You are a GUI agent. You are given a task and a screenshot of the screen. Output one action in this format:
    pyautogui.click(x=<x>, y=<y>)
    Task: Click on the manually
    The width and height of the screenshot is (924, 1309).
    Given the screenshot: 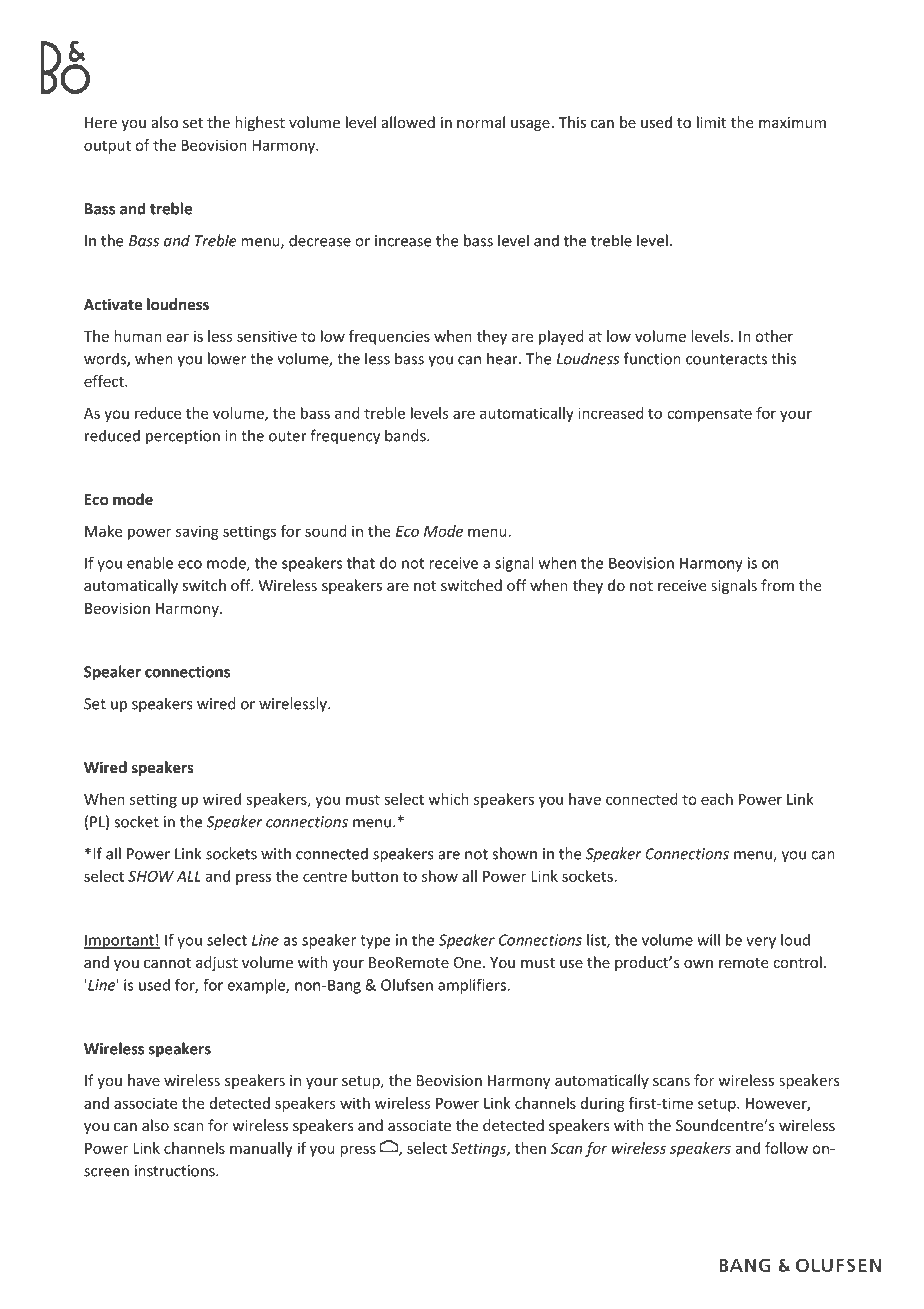 What is the action you would take?
    pyautogui.click(x=261, y=1149)
